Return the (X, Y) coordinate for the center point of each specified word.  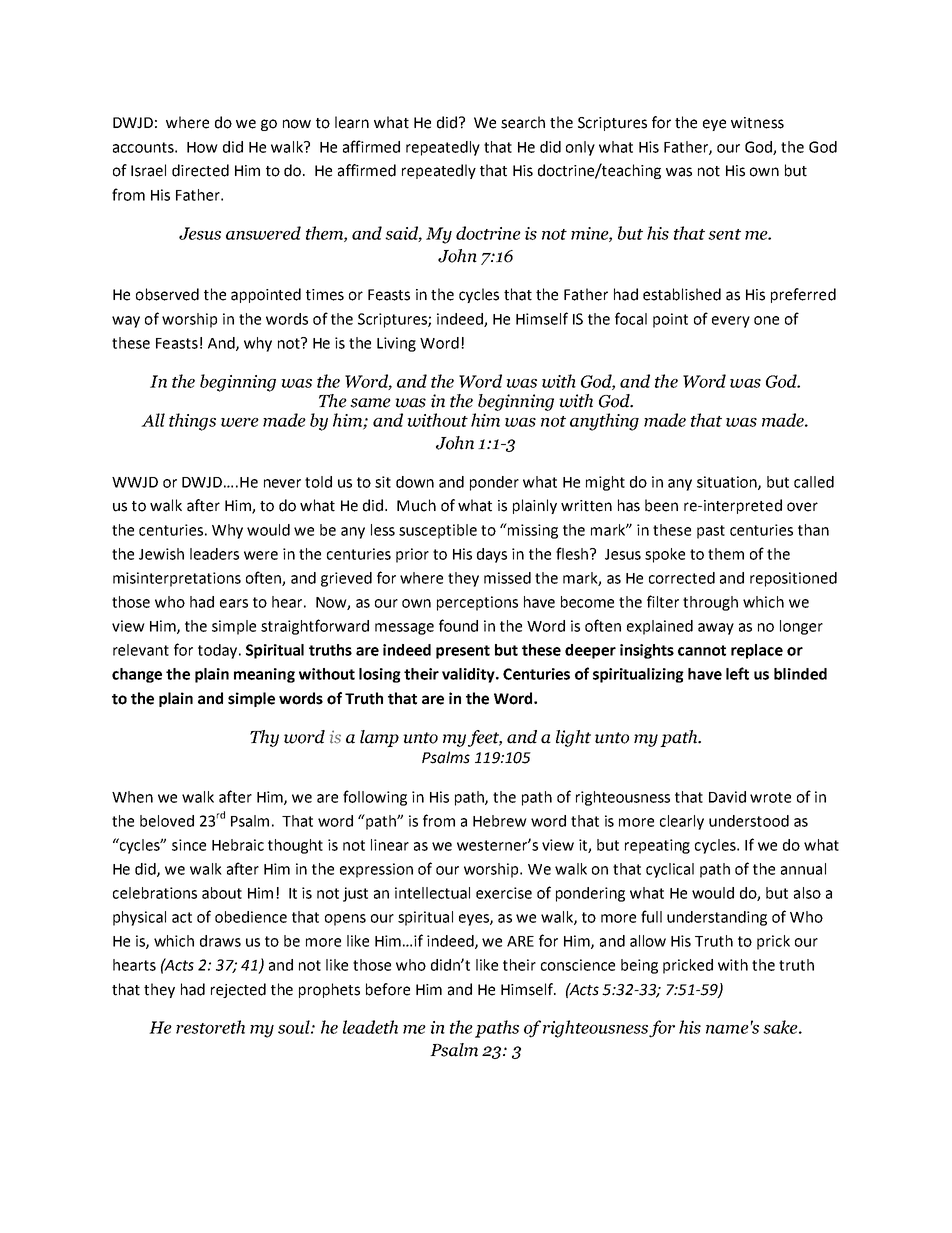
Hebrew (500, 821)
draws (220, 941)
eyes (475, 920)
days (492, 555)
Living (396, 344)
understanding (717, 918)
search (523, 122)
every (731, 322)
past (711, 532)
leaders (214, 554)
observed (167, 294)
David (727, 797)
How (202, 147)
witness (757, 123)
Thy (264, 738)
